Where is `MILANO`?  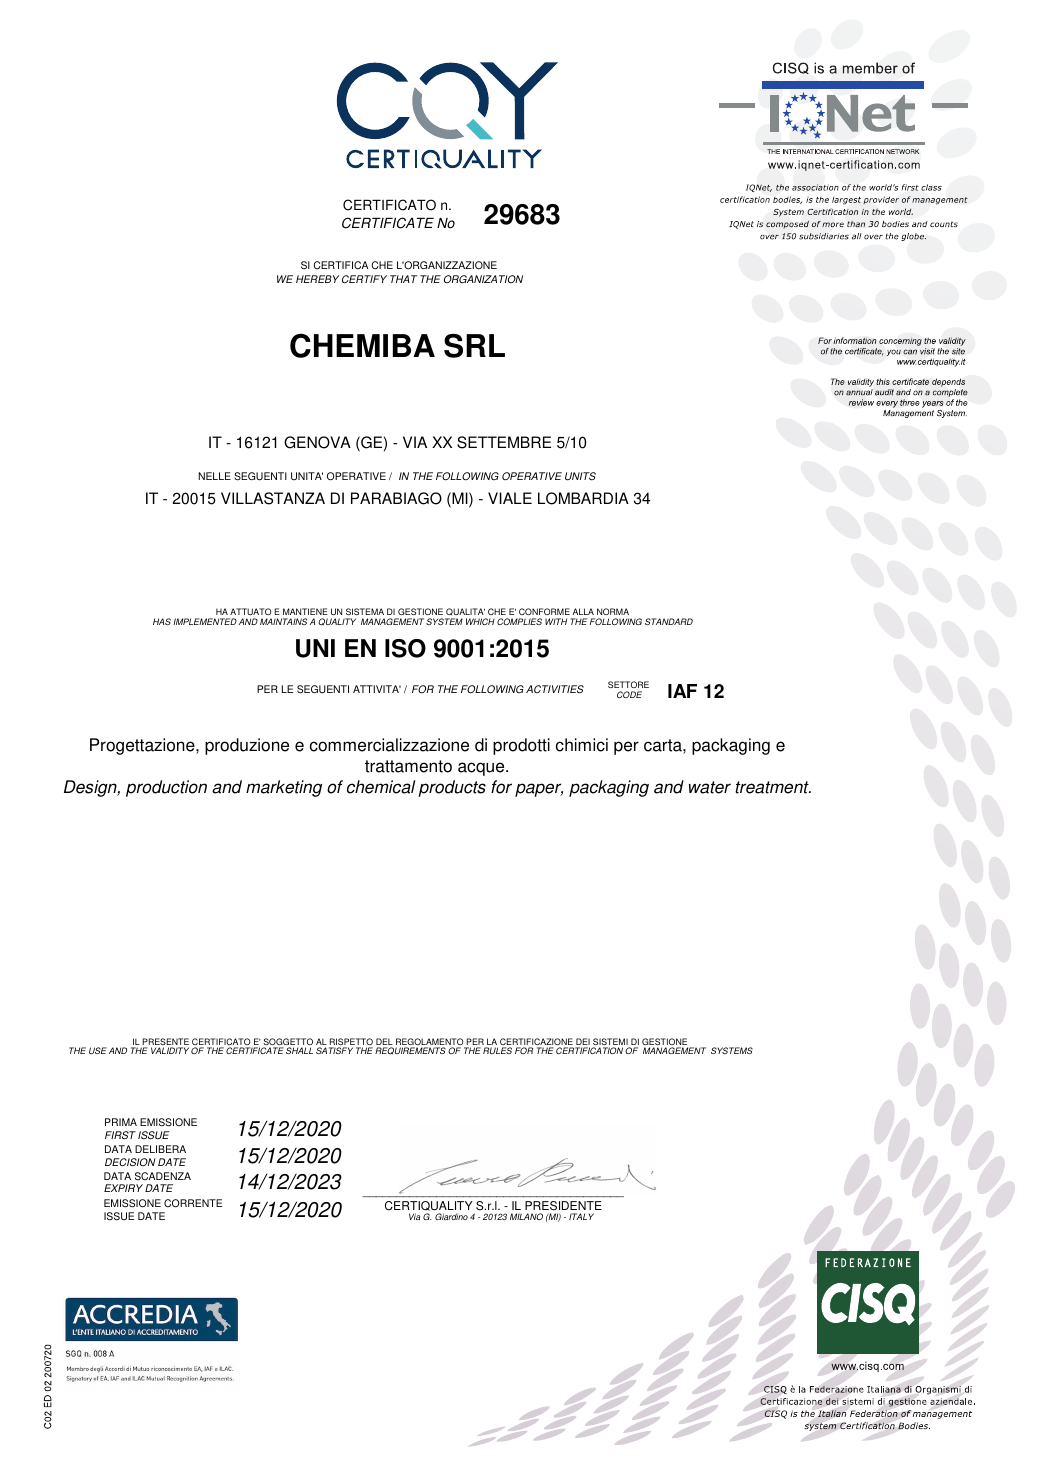 MILANO is located at coordinates (526, 1216).
